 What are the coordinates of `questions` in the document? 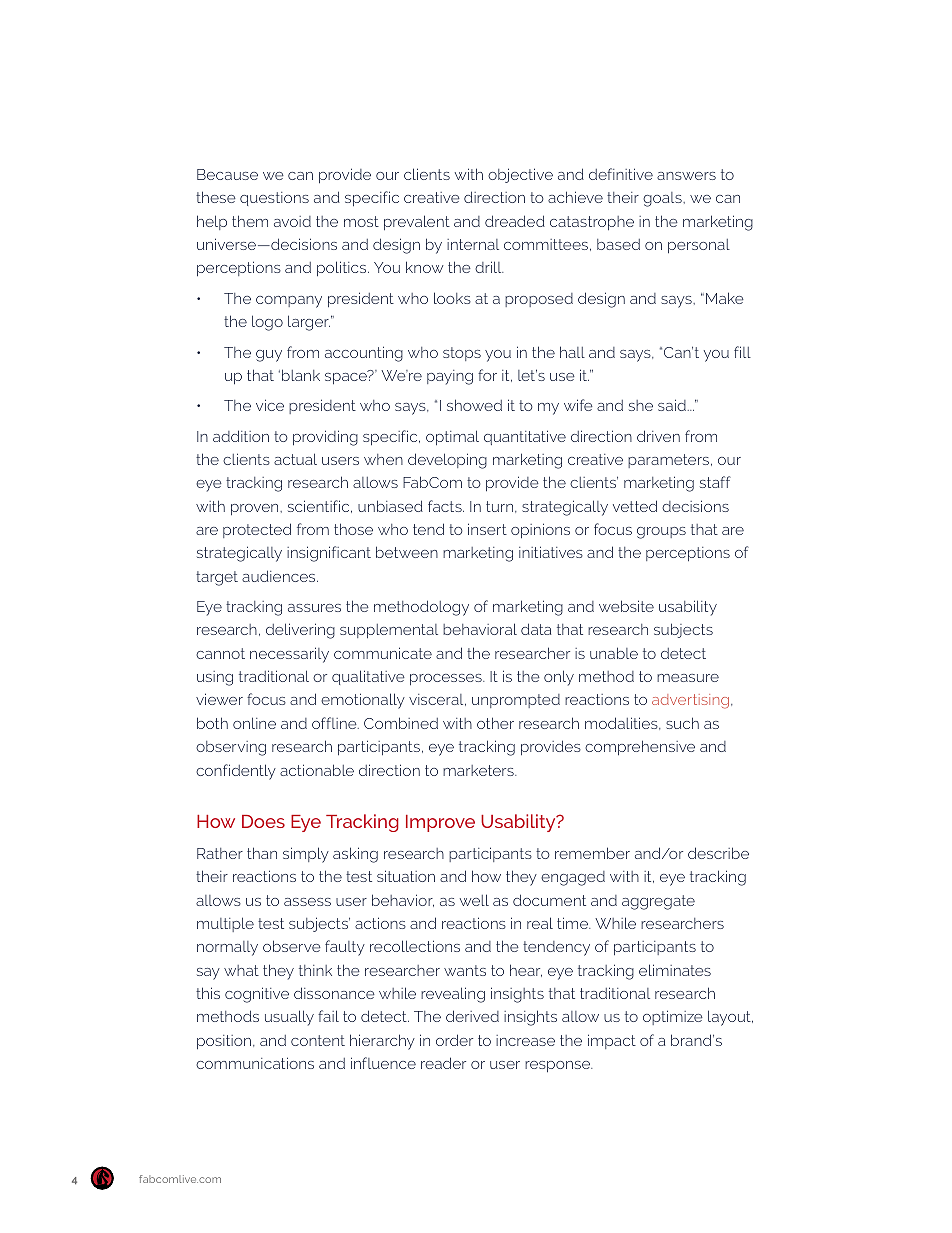 It's located at (274, 199).
